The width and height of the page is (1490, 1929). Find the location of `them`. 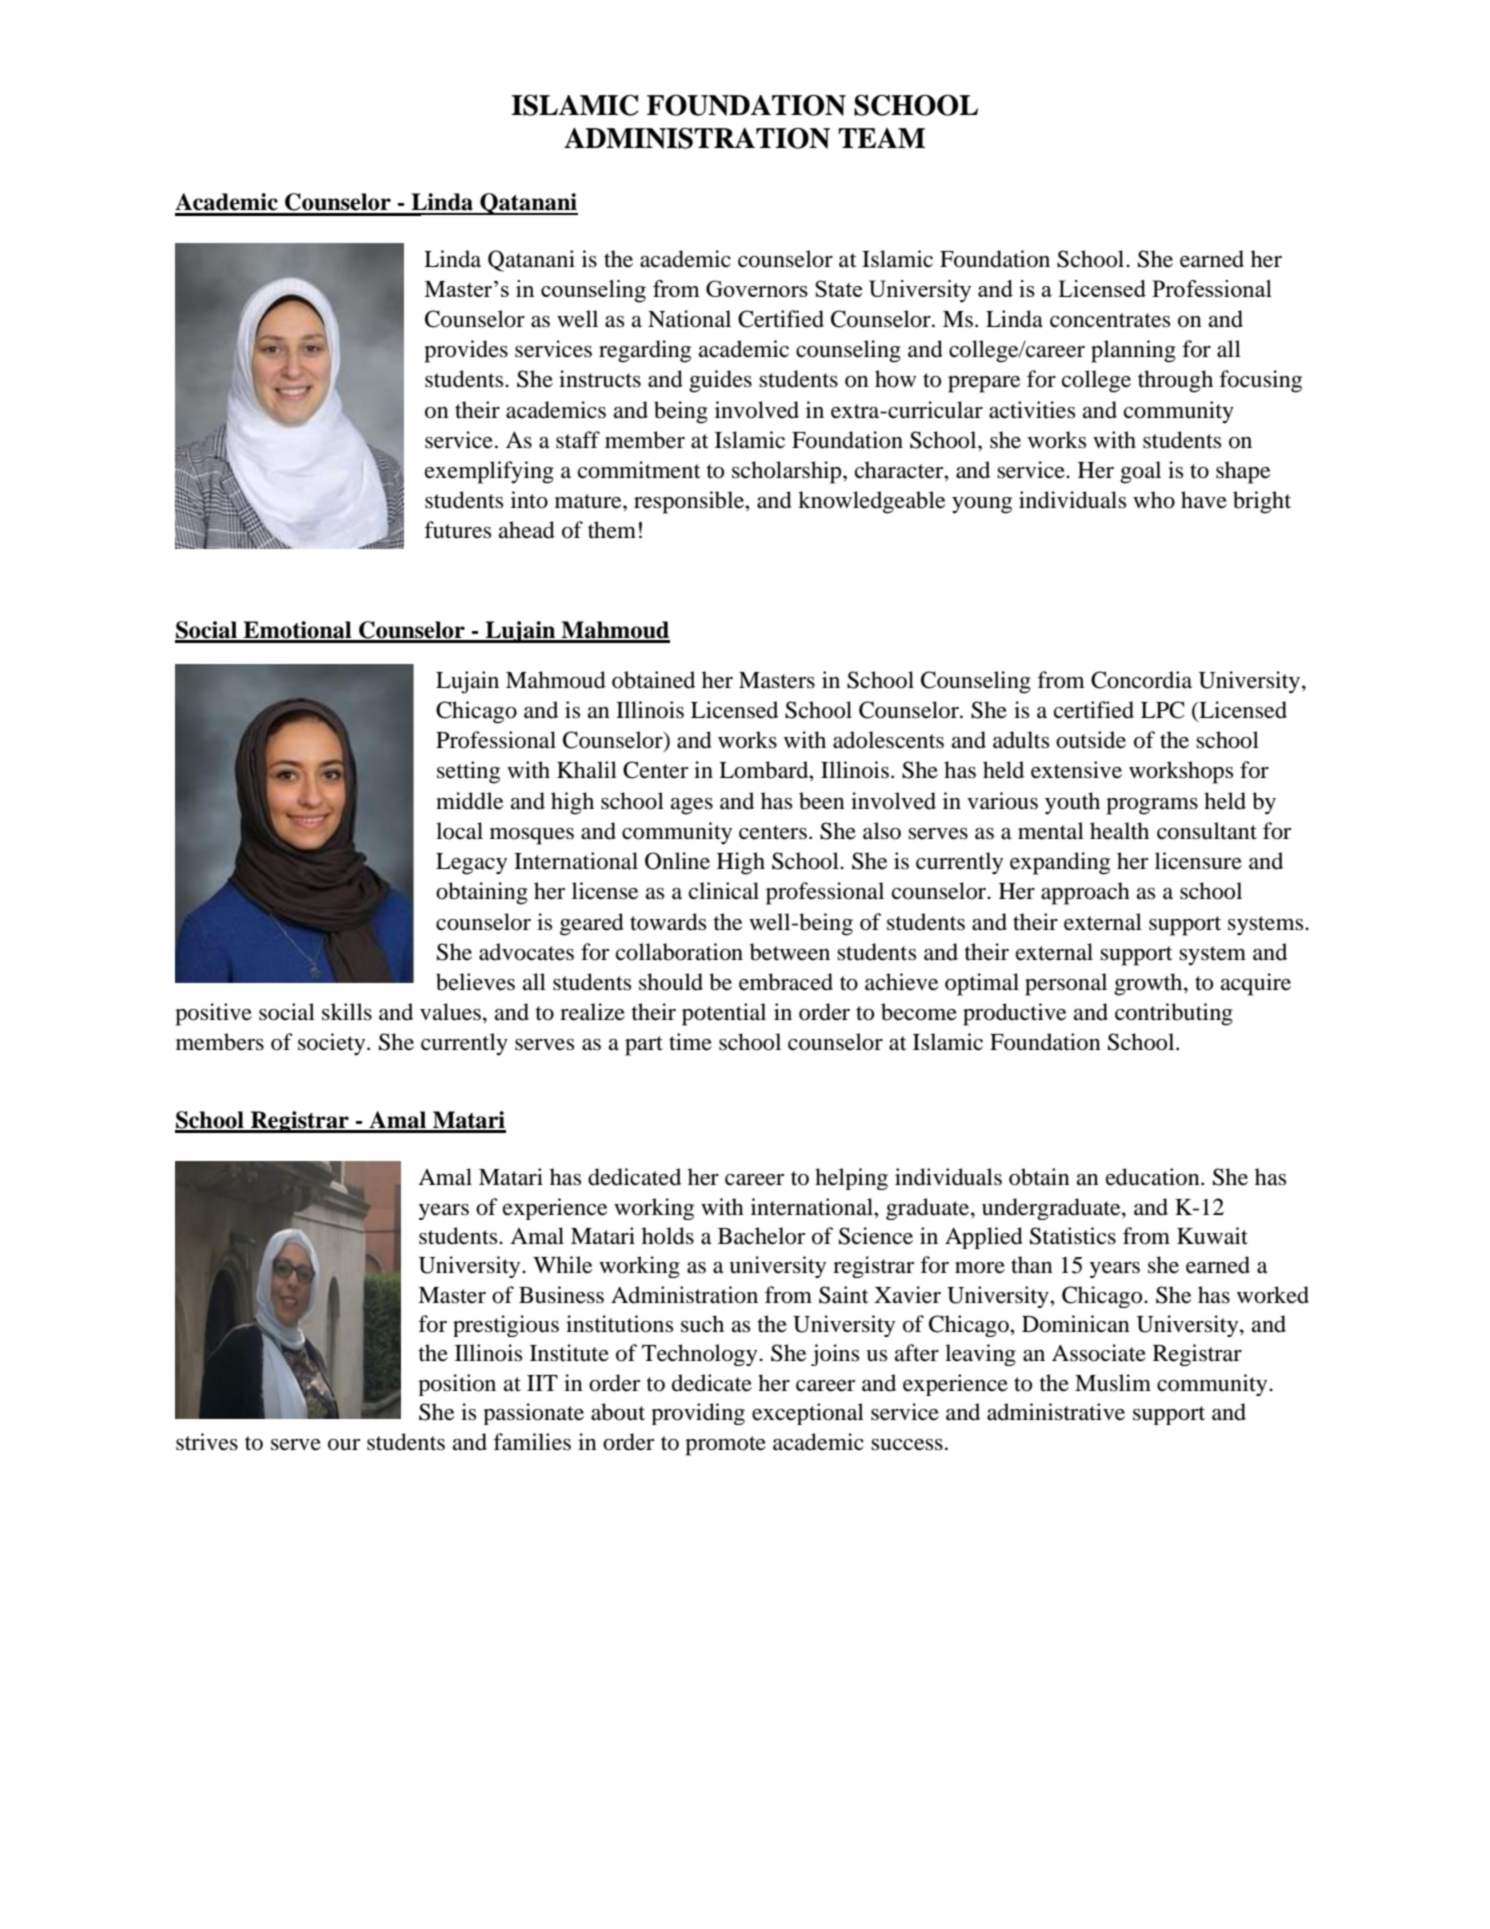

them is located at coordinates (612, 530).
